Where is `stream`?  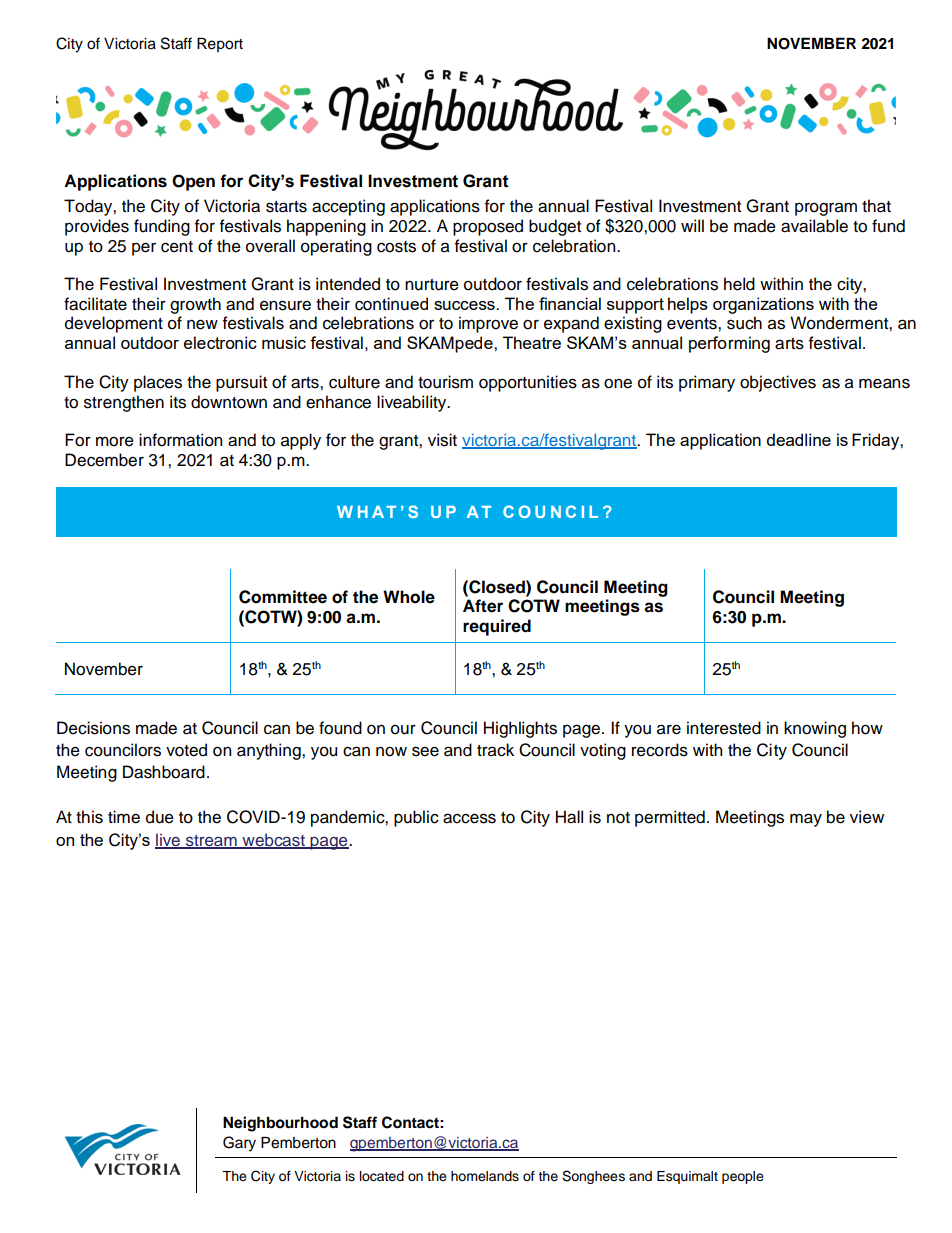
stream is located at coordinates (211, 841).
